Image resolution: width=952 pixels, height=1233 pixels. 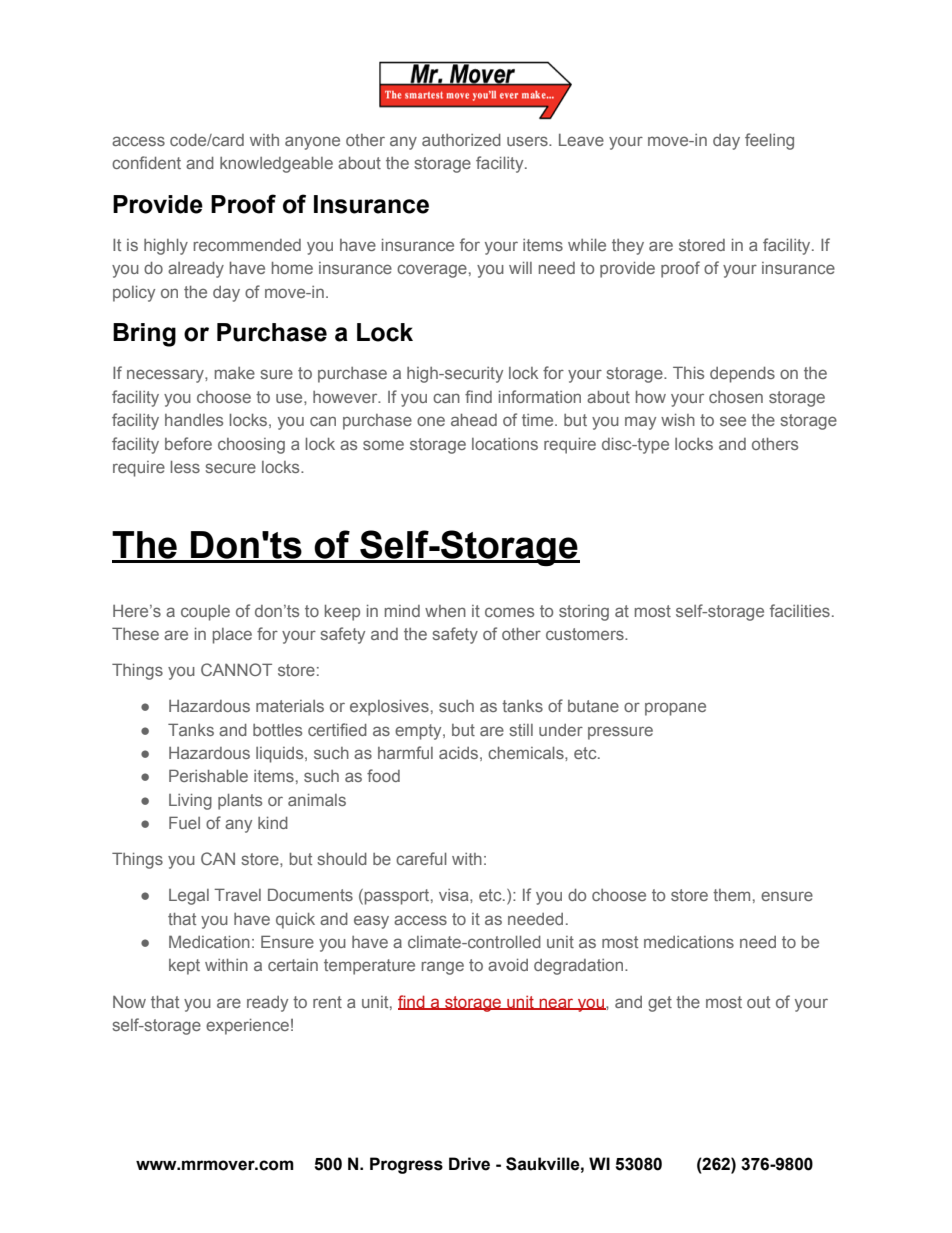 I want to click on authorized, so click(x=461, y=140).
